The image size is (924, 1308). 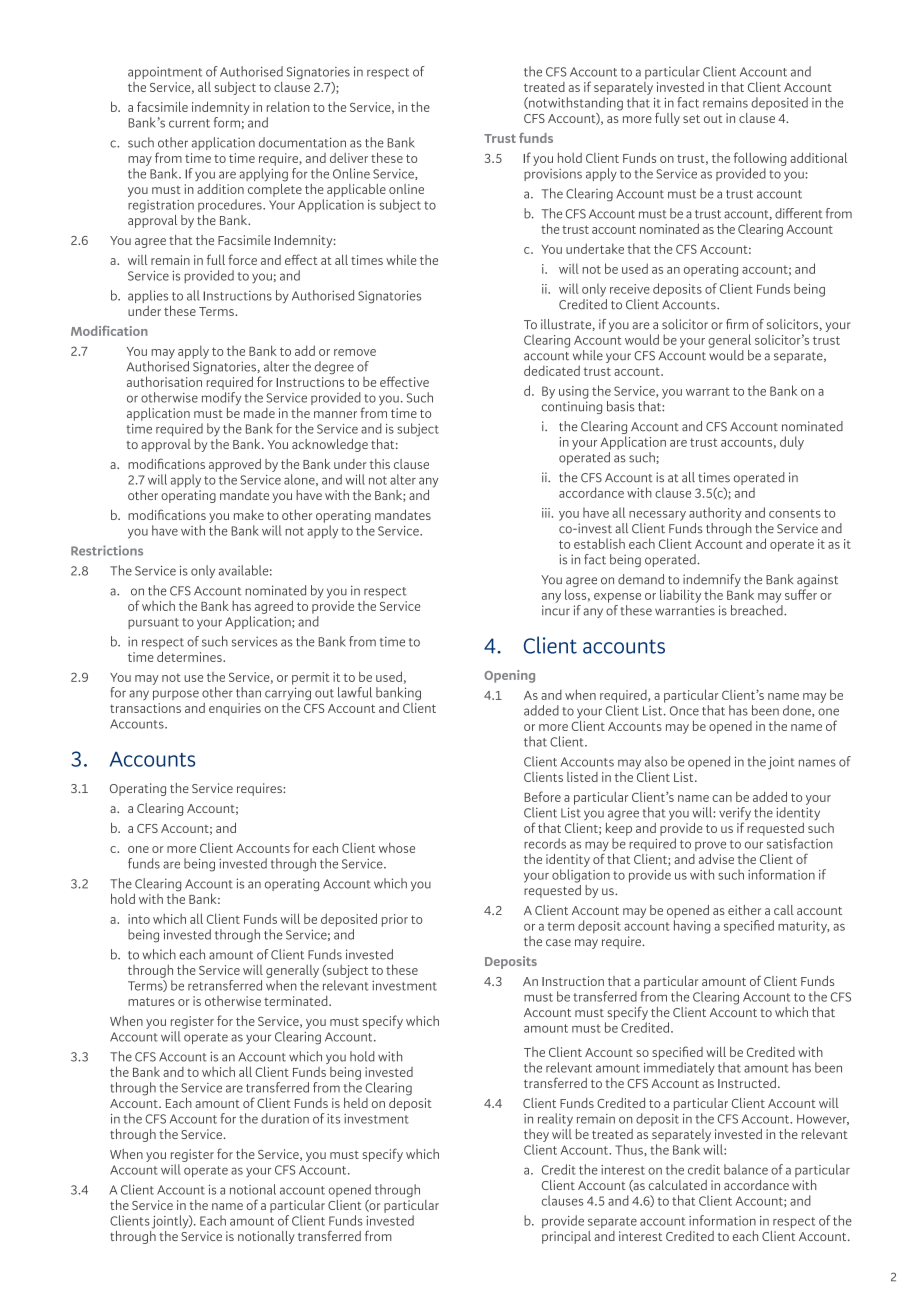 What do you see at coordinates (691, 118) in the image?
I see `set` at bounding box center [691, 118].
